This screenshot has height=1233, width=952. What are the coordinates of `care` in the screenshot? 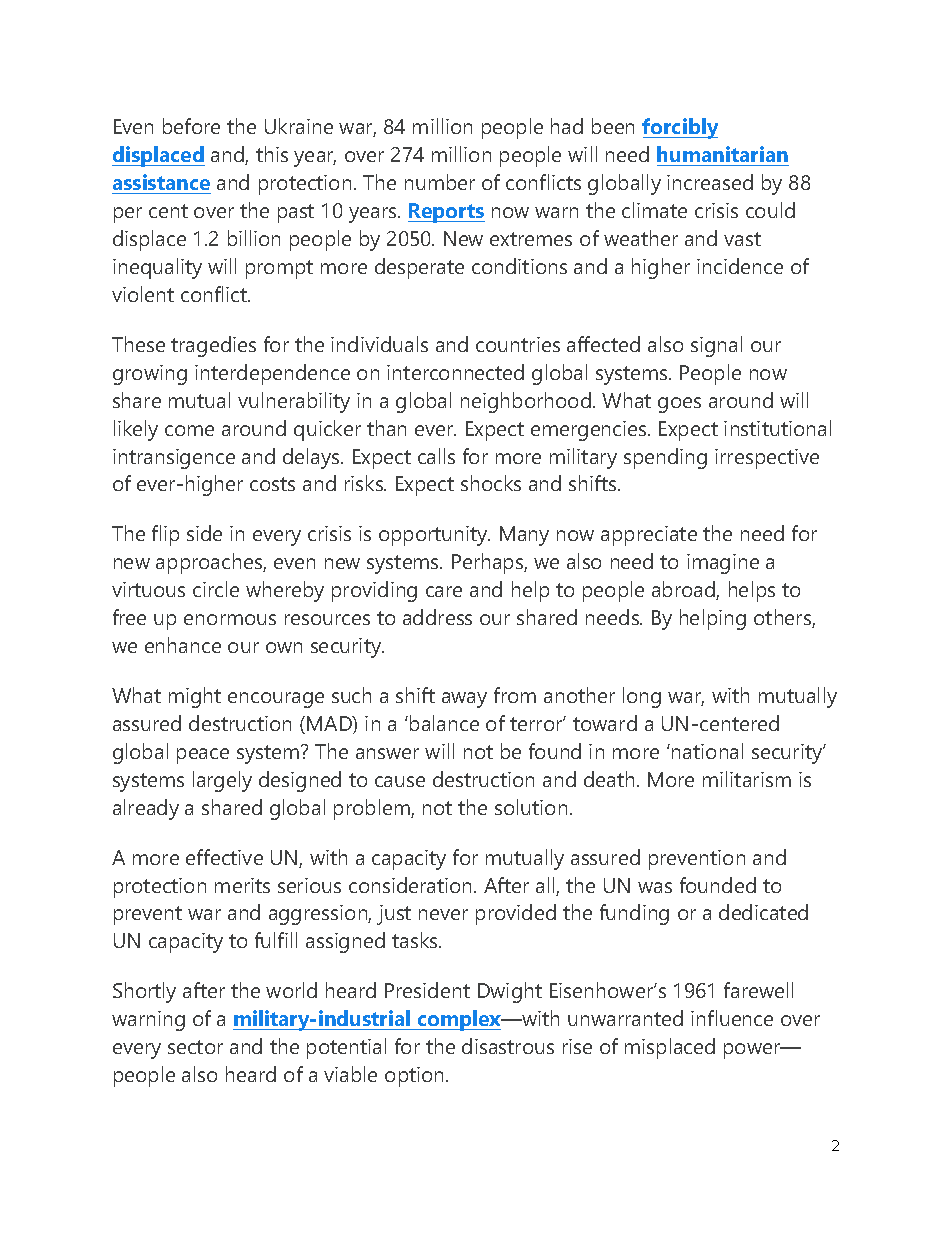 It's located at (444, 591).
